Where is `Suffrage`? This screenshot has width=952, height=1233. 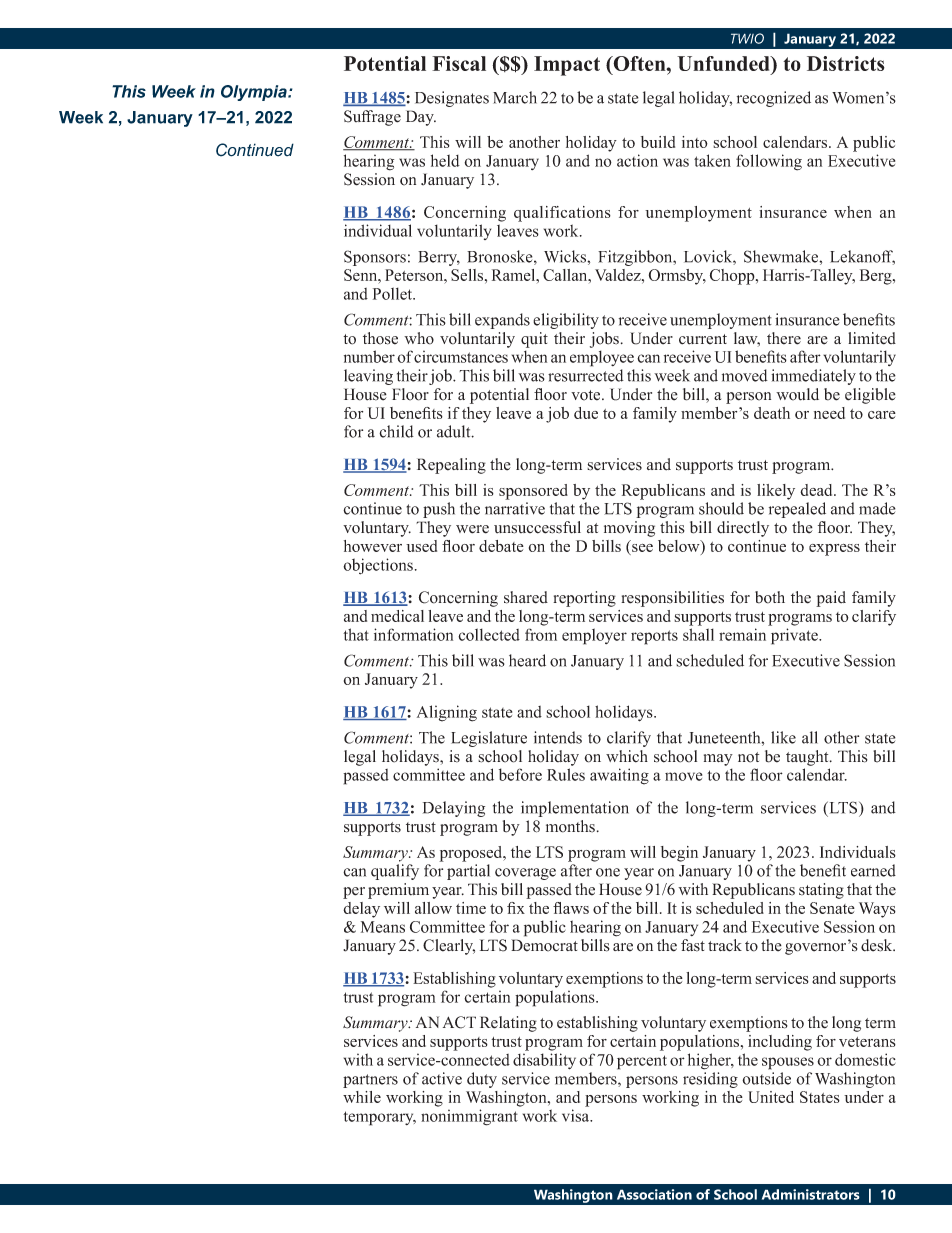
Suffrage is located at coordinates (372, 118).
